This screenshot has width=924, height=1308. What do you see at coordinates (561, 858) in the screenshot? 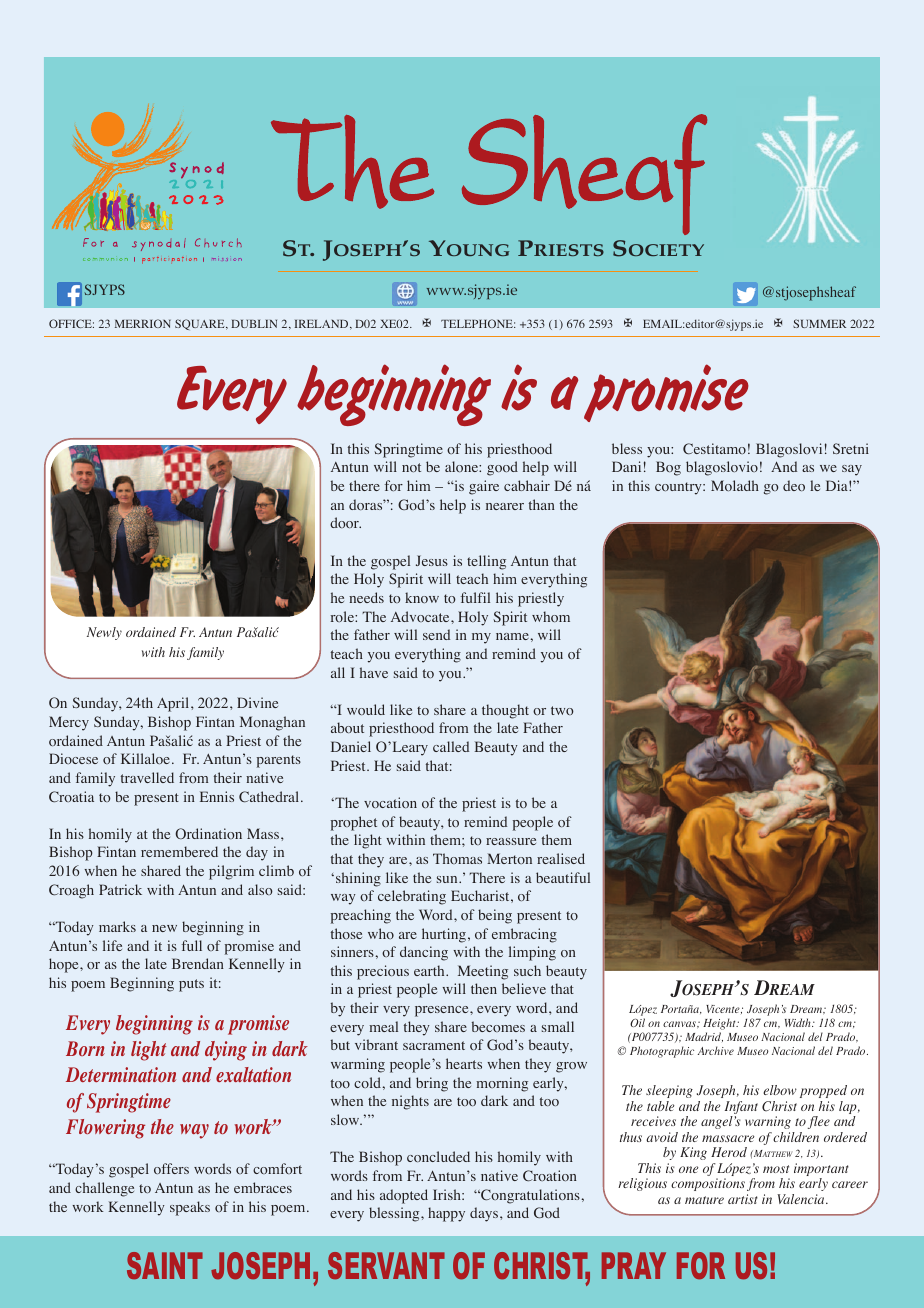
I see `realised` at bounding box center [561, 858].
